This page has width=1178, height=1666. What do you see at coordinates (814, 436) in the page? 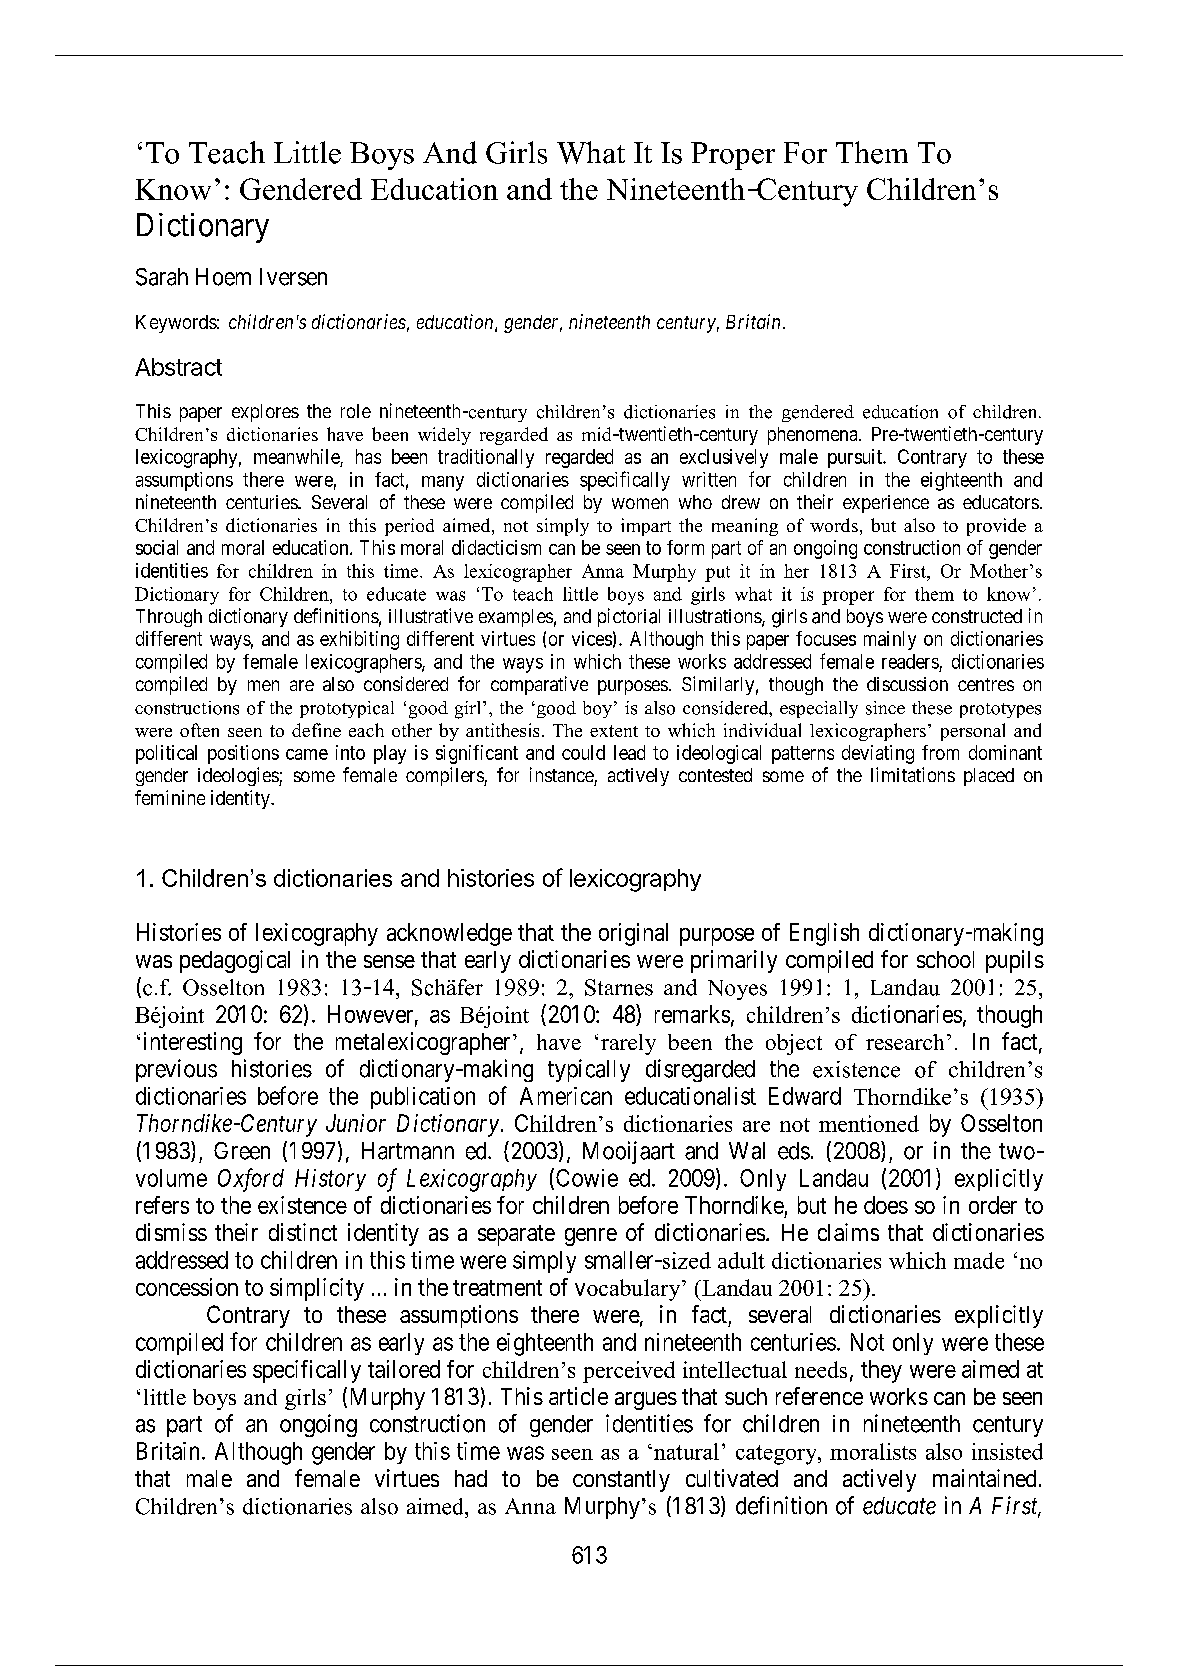
I see `phenomena` at bounding box center [814, 436].
